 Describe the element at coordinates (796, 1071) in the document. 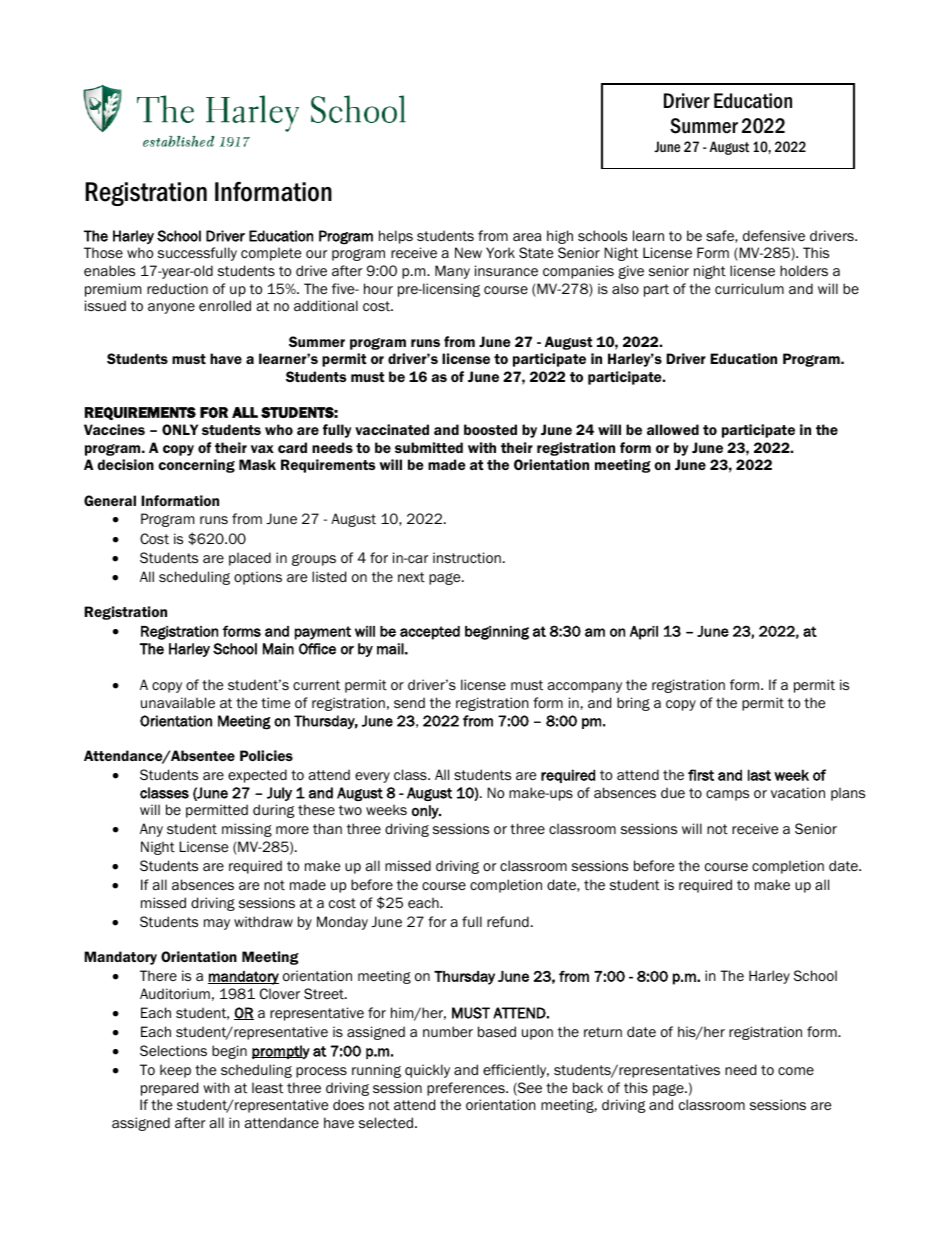

I see `come` at that location.
